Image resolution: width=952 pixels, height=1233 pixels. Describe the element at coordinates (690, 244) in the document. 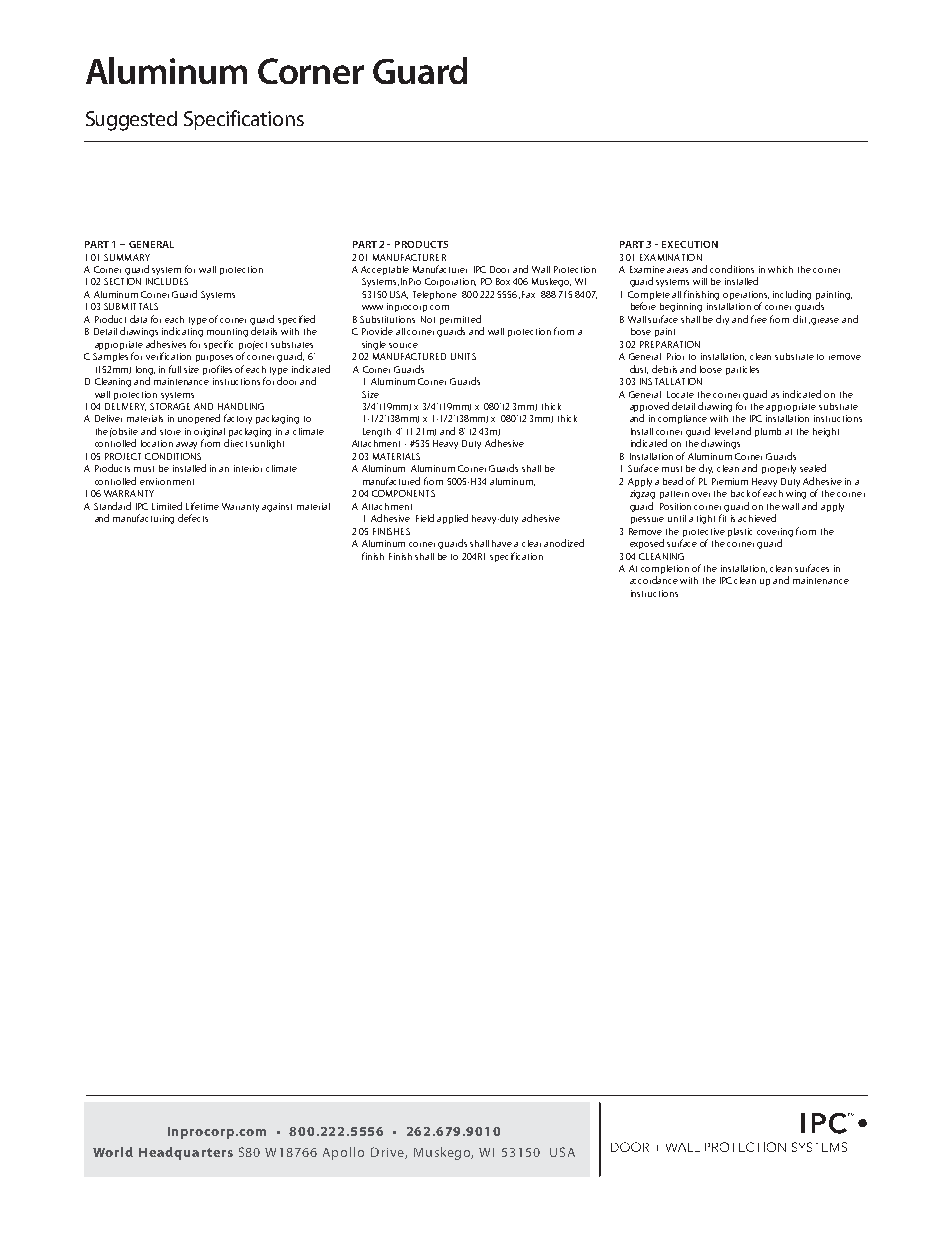

I see `EXECUTION` at that location.
